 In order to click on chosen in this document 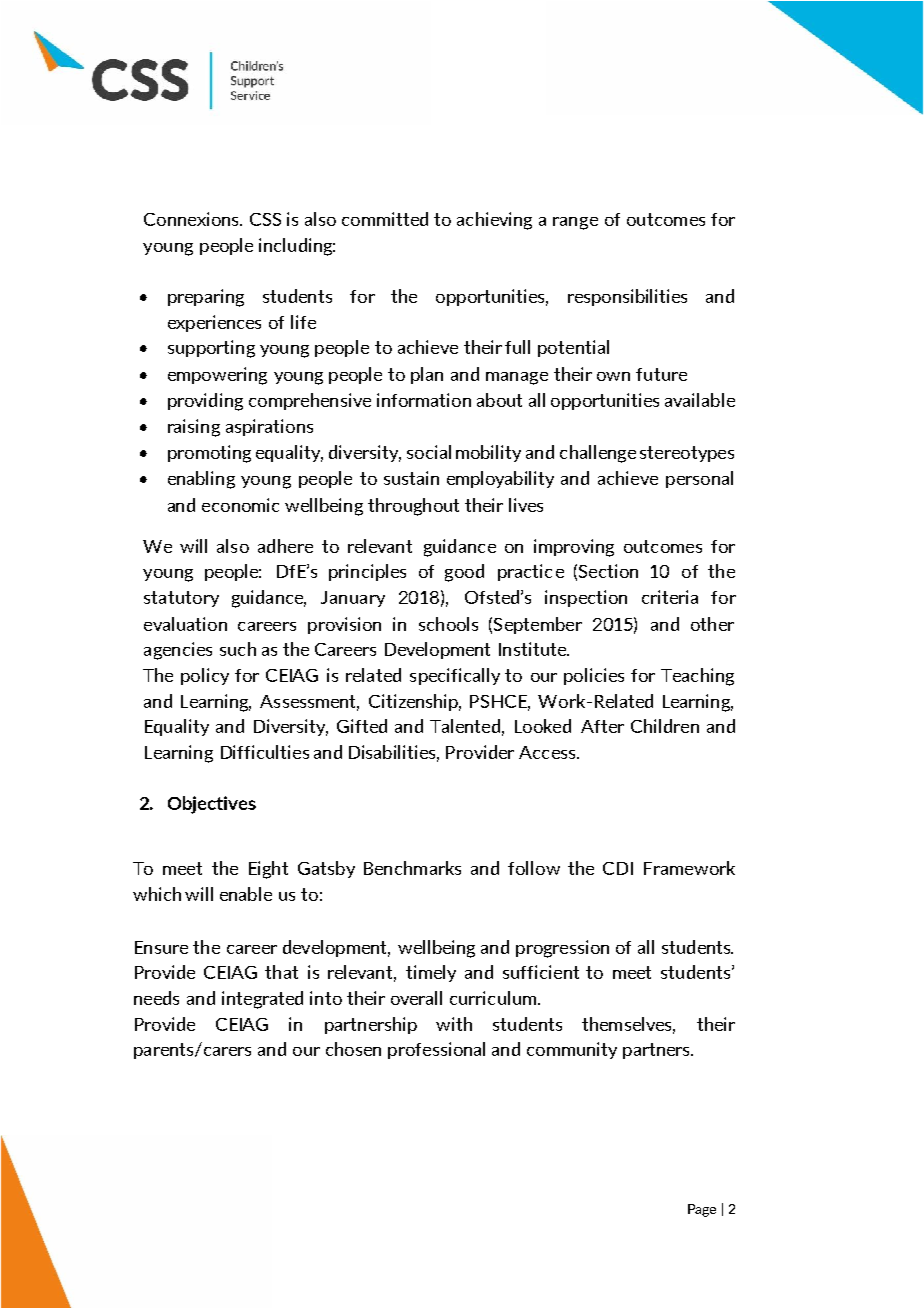, I will do `click(353, 1049)`.
